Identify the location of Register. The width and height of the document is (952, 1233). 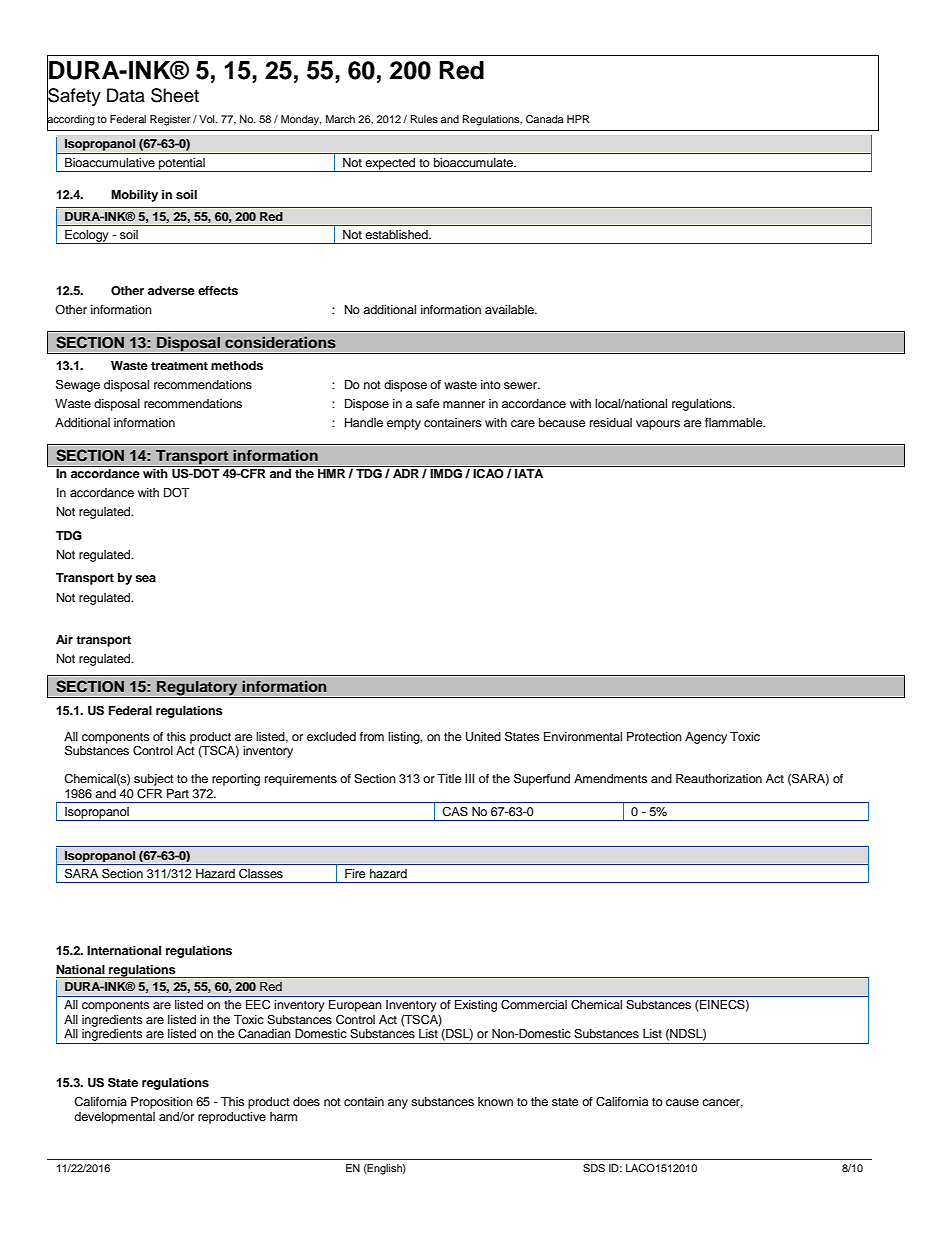
(170, 120).
